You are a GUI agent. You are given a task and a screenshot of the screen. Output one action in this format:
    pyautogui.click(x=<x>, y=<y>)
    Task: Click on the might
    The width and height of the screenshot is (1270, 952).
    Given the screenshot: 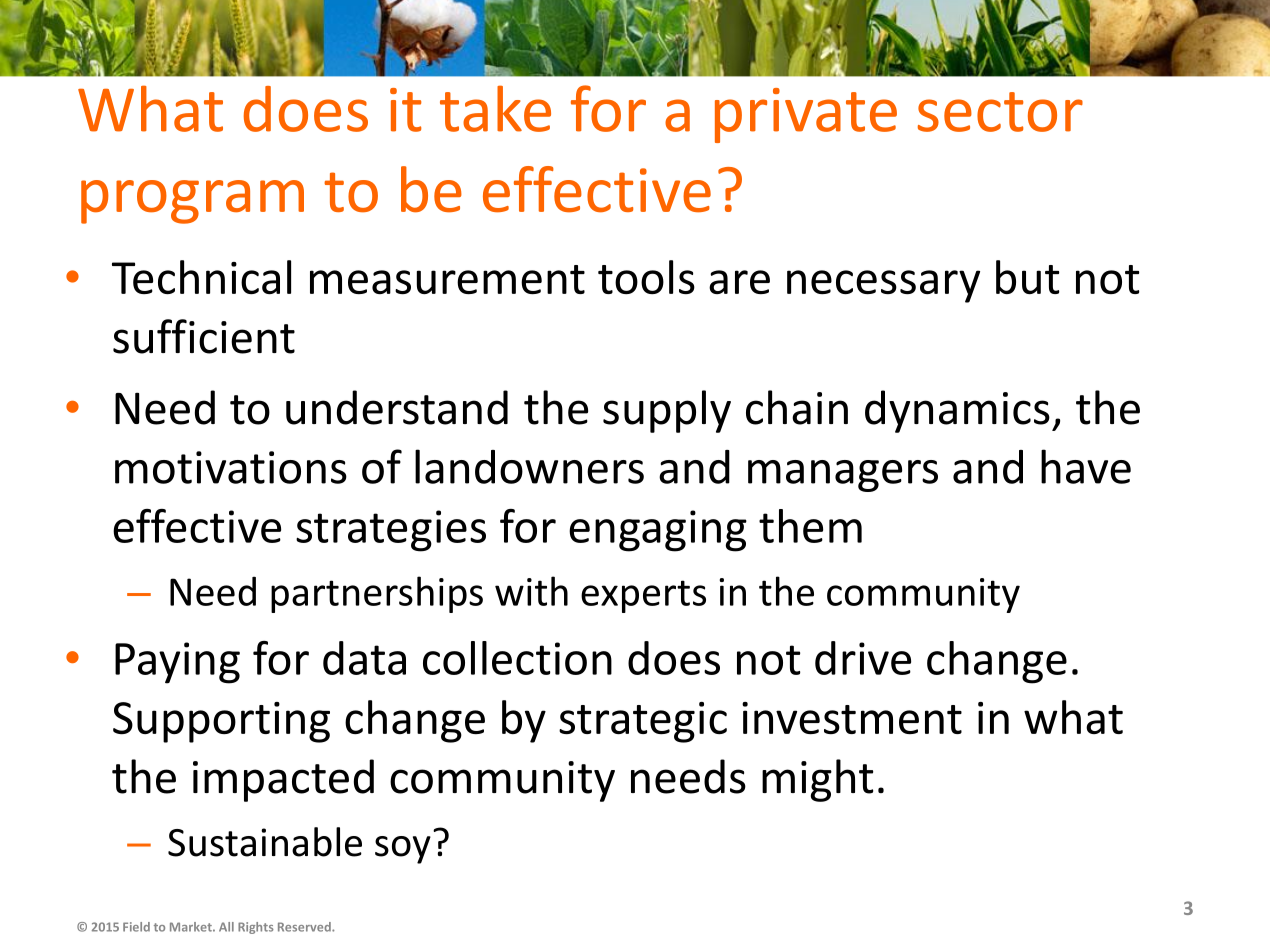 What is the action you would take?
    pyautogui.click(x=817, y=780)
